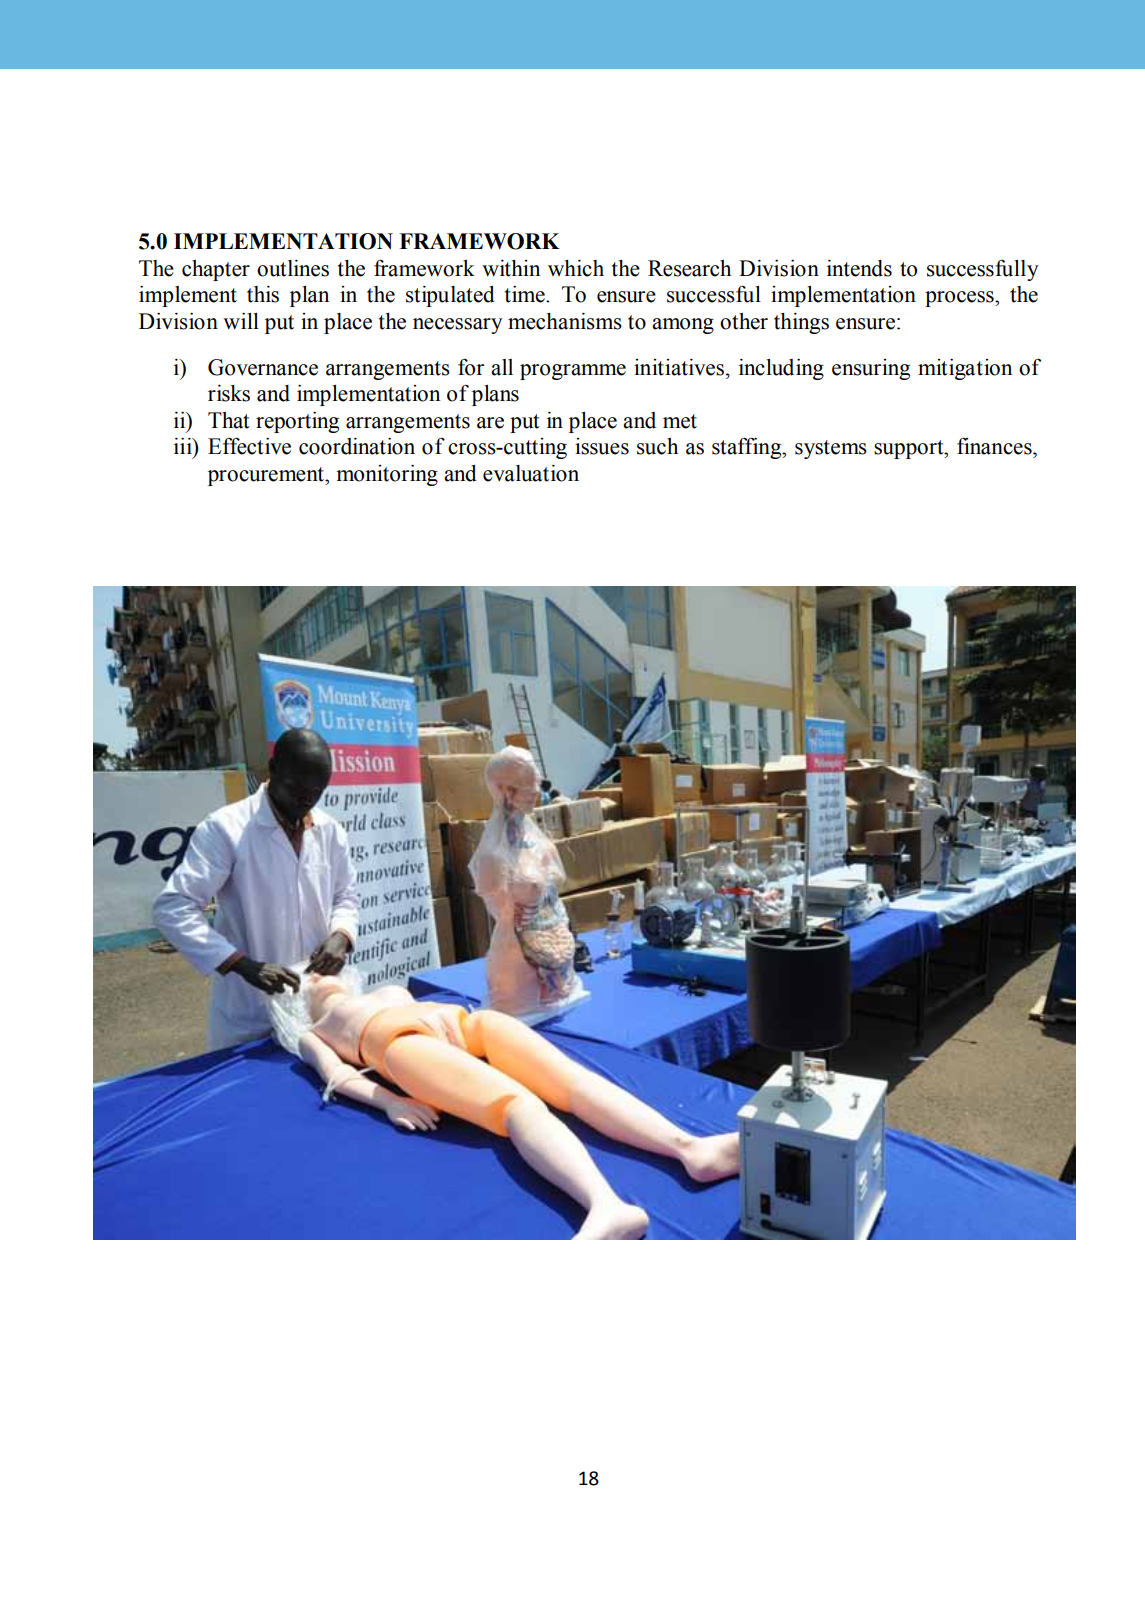  What do you see at coordinates (576, 268) in the page?
I see `which` at bounding box center [576, 268].
